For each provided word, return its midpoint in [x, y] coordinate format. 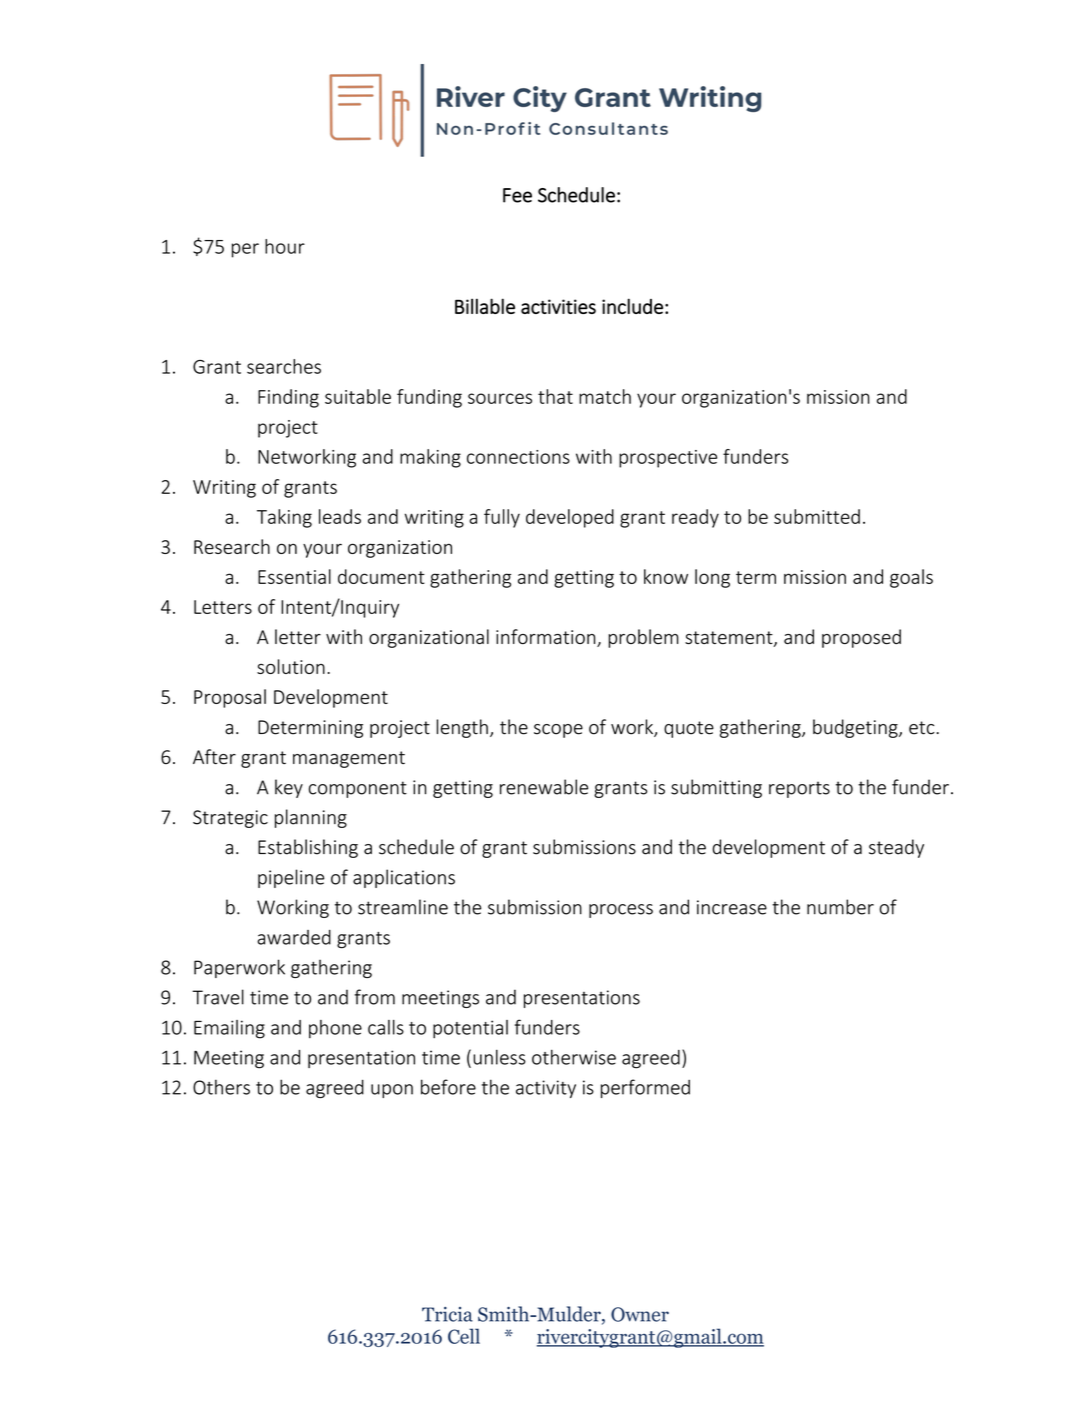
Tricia [447, 1314]
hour [285, 246]
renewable [544, 787]
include [632, 306]
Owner [640, 1314]
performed [645, 1088]
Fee [517, 195]
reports [799, 789]
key [289, 788]
